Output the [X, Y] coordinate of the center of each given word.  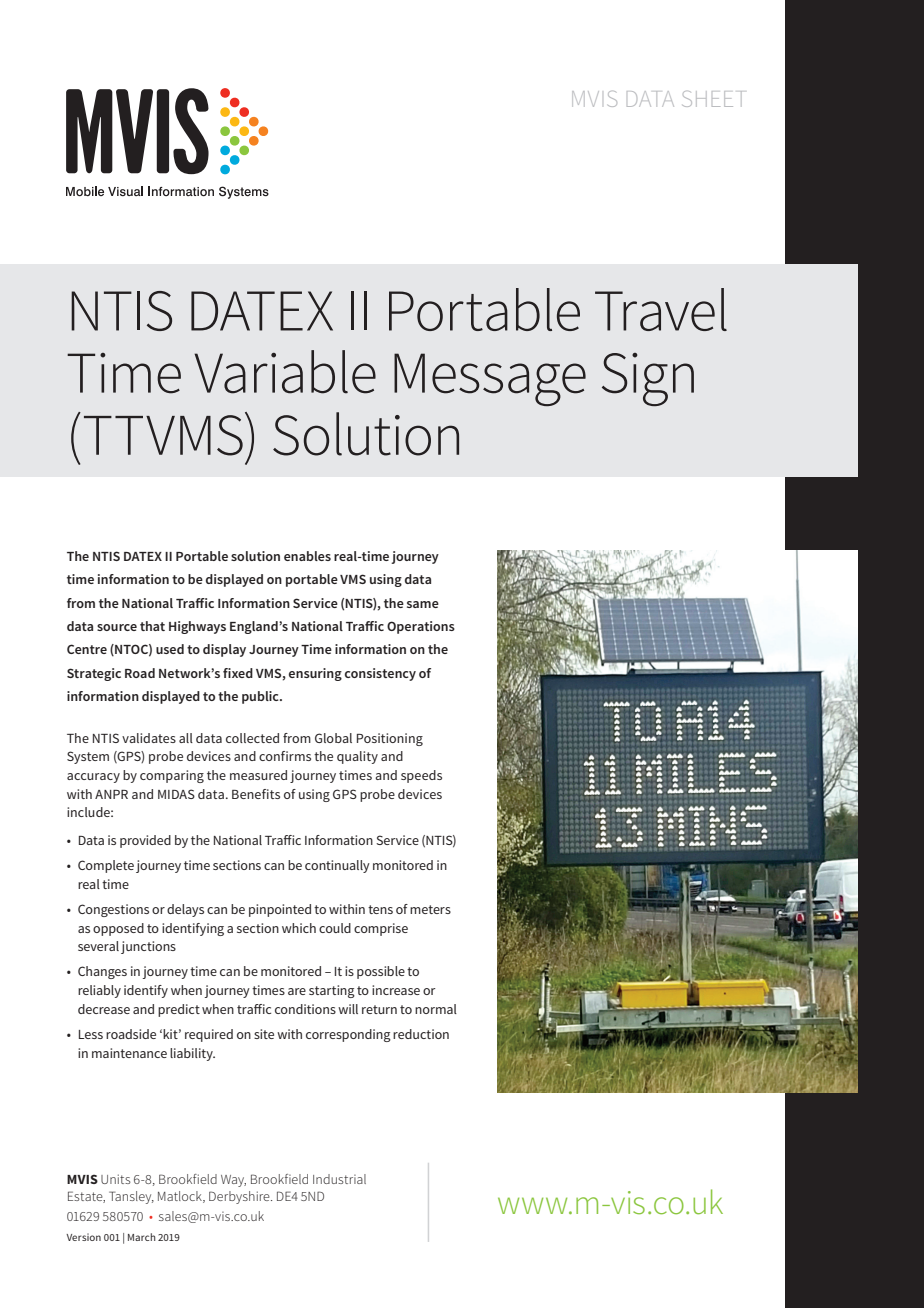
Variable [285, 372]
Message [490, 379]
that [152, 626]
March [142, 1237]
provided [145, 841]
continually [337, 866]
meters [430, 909]
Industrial [339, 1179]
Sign [648, 379]
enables [307, 556]
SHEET [712, 99]
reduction [421, 1034]
